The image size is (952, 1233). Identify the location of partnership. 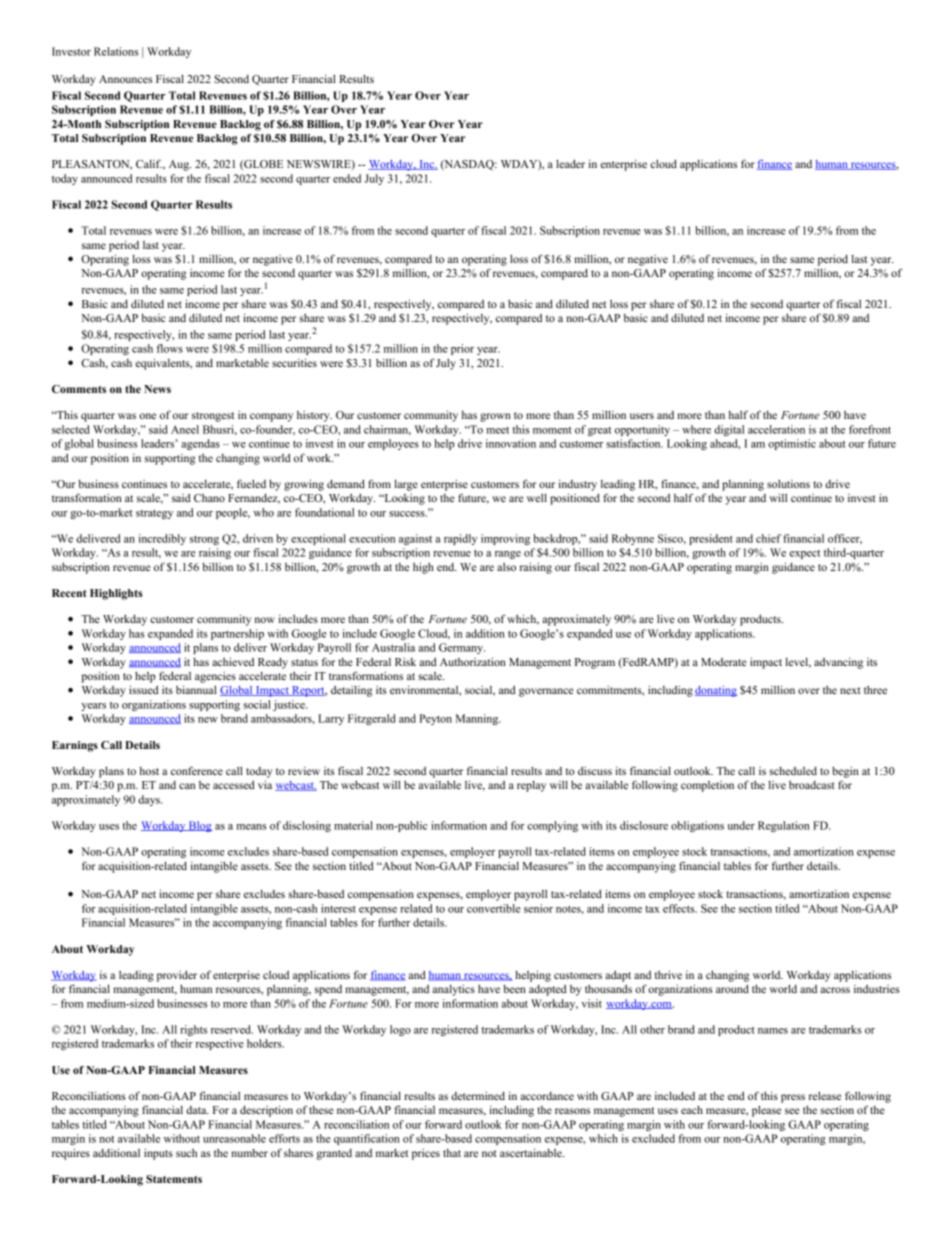
(237, 634).
